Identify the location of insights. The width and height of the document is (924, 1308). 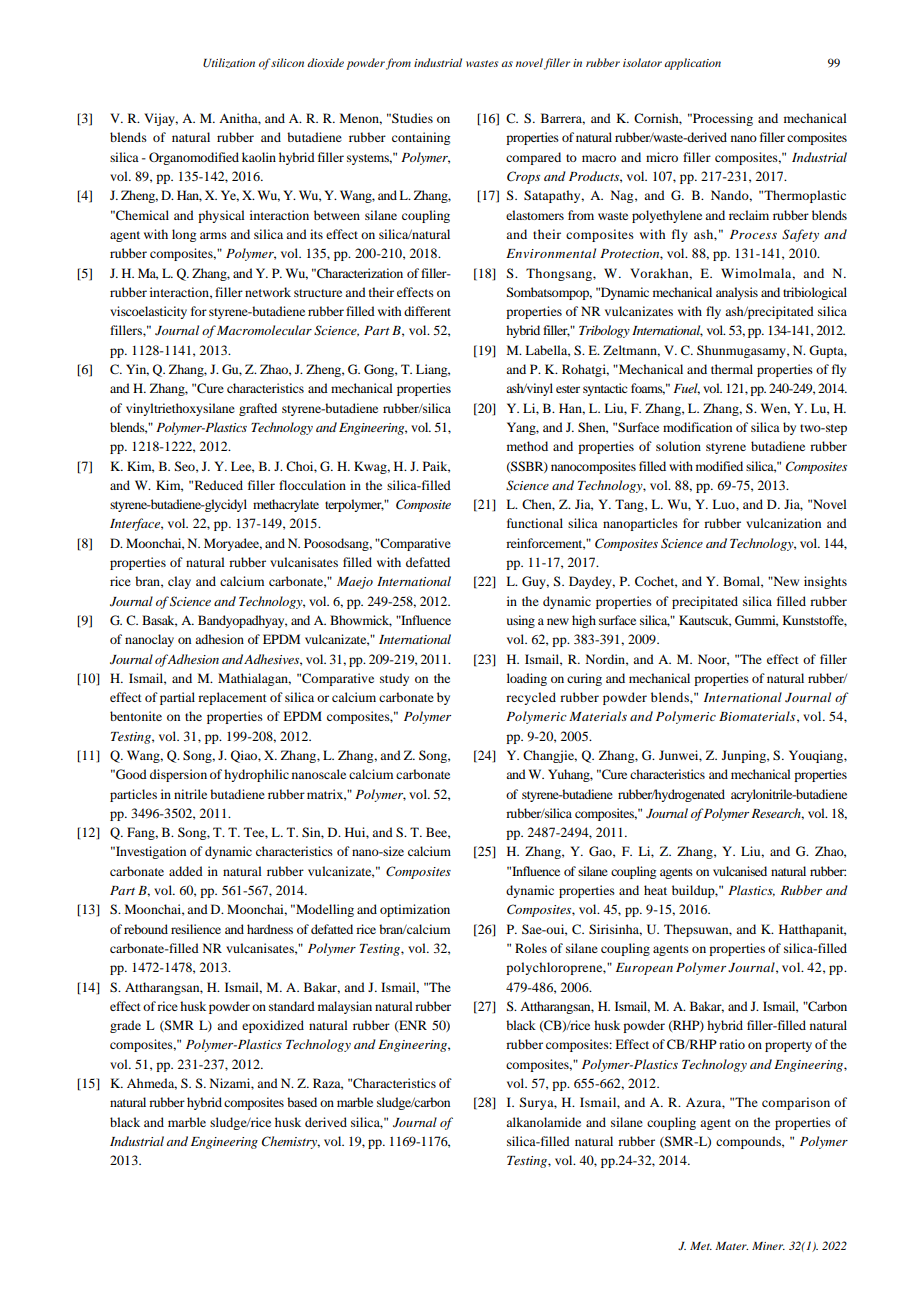
(825, 582).
